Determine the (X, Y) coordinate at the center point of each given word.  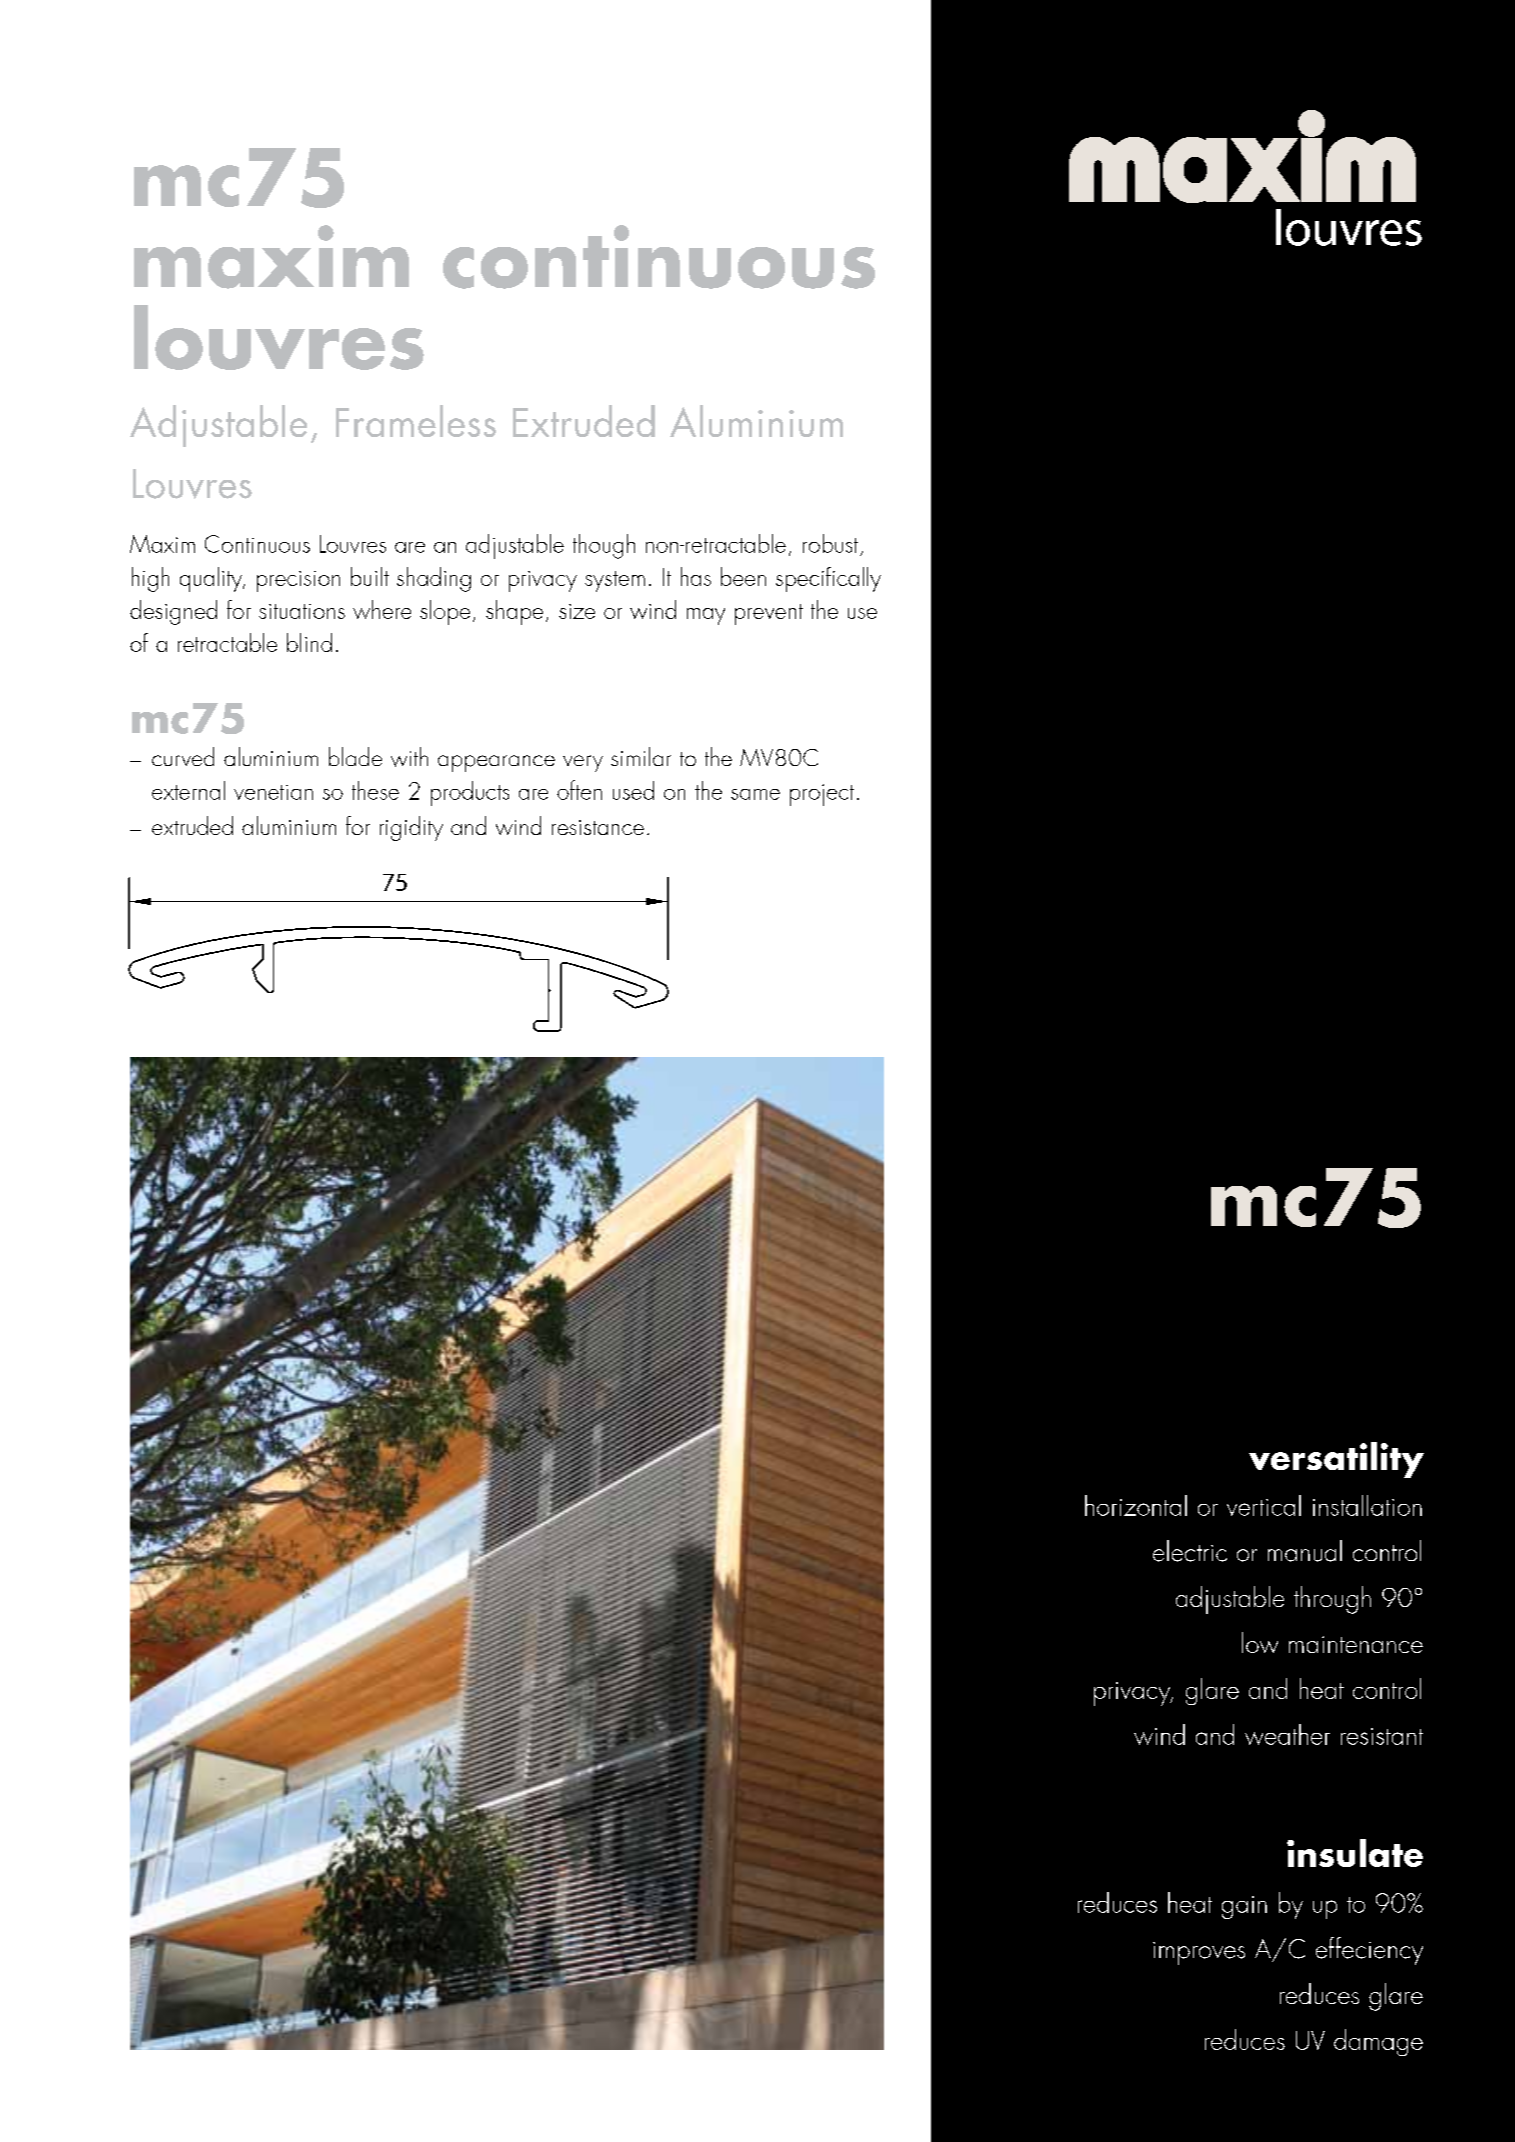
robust (830, 543)
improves (1199, 1953)
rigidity (411, 828)
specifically (828, 579)
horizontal (1136, 1505)
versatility (1336, 1460)
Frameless (416, 421)
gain (1244, 1907)
